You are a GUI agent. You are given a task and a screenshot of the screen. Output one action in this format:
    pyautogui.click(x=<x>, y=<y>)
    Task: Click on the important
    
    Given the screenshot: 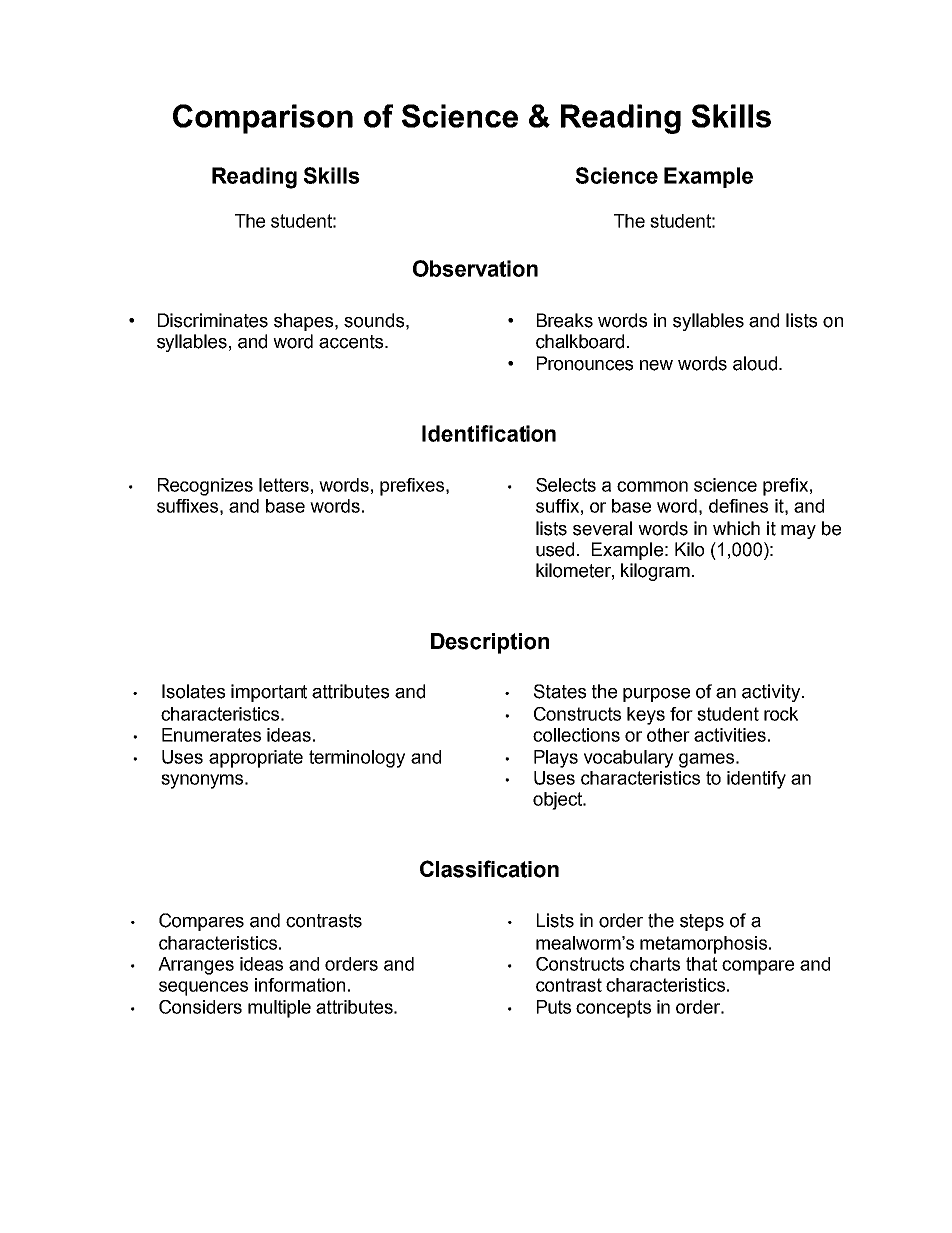 What is the action you would take?
    pyautogui.click(x=269, y=693)
